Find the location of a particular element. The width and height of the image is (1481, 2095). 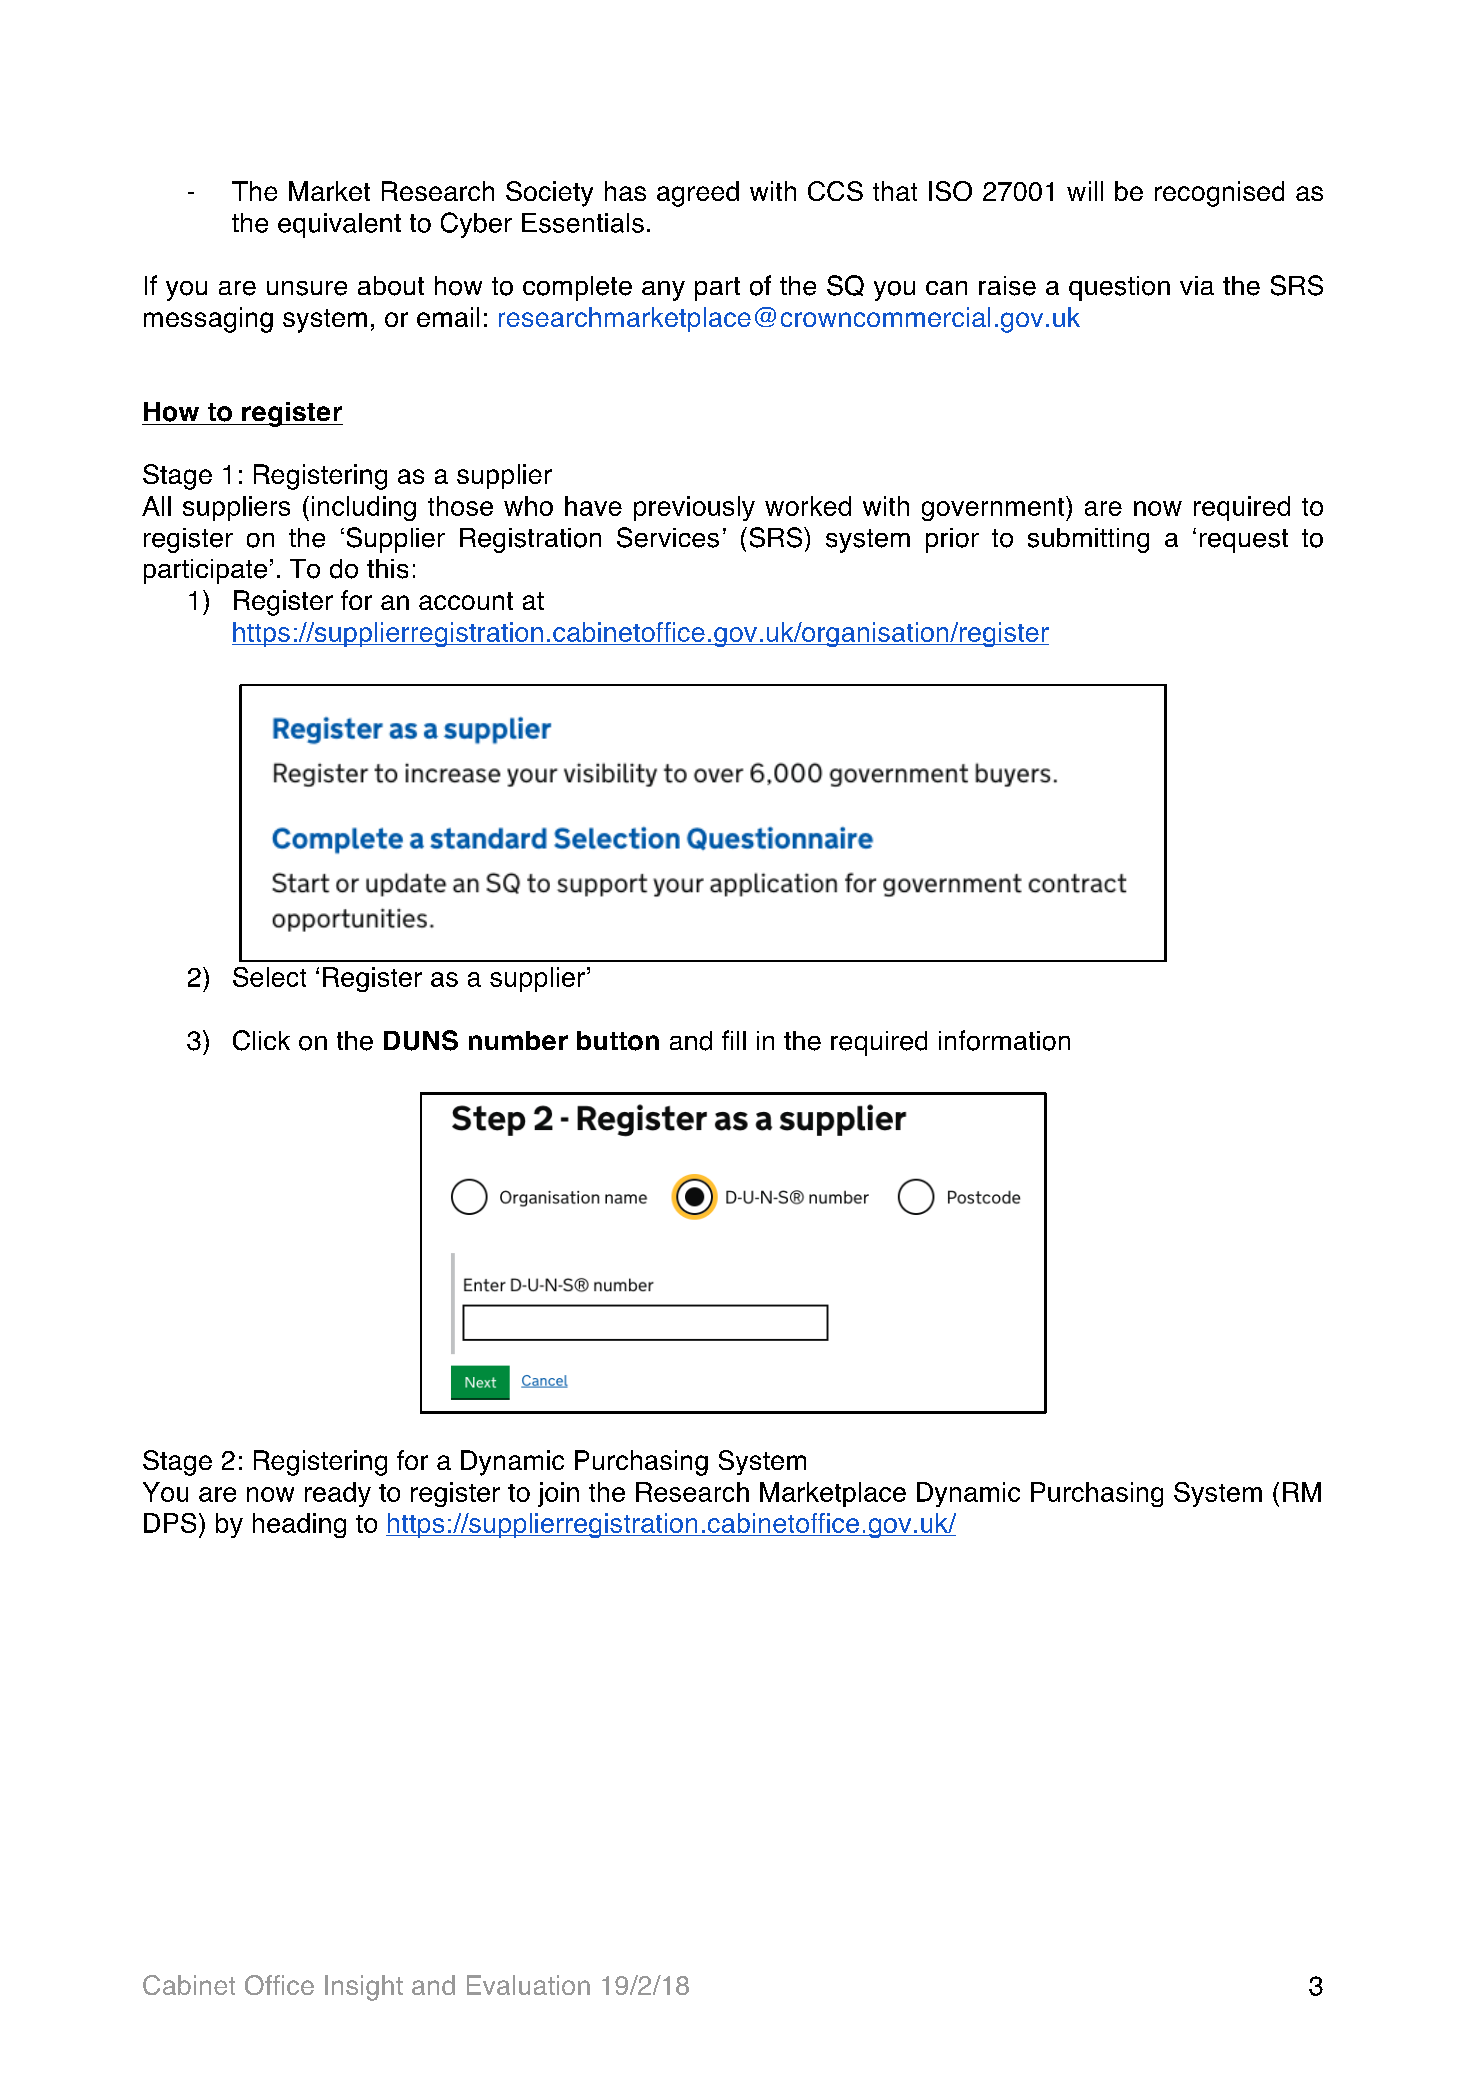

unsure is located at coordinates (307, 288).
